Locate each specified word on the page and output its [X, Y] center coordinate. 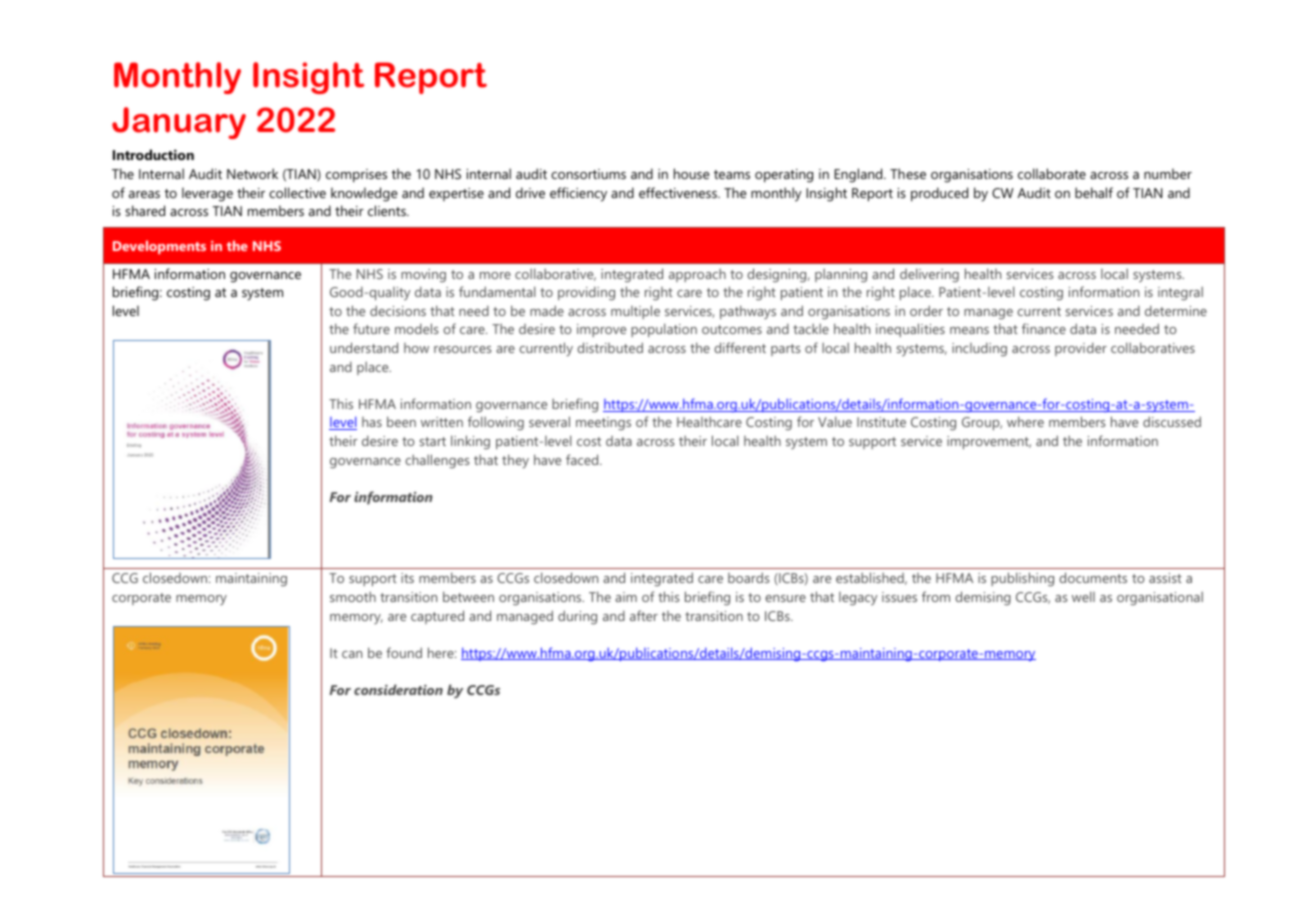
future [371, 328]
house [692, 173]
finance [1044, 328]
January [179, 123]
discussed [1172, 421]
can [352, 654]
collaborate [1052, 173]
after [644, 615]
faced [583, 459]
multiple [635, 312]
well [1083, 596]
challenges [437, 461]
